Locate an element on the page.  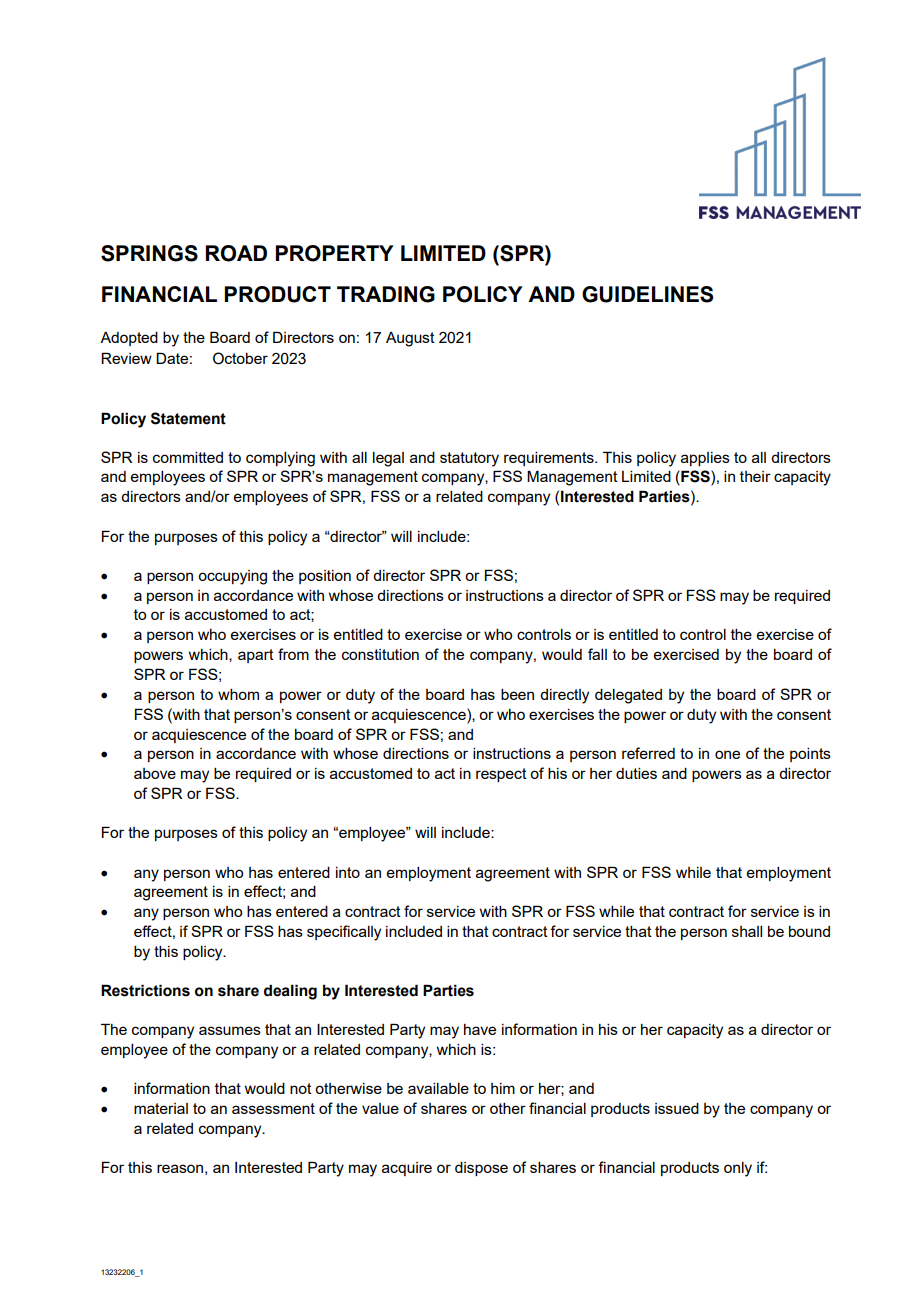
been is located at coordinates (517, 694).
